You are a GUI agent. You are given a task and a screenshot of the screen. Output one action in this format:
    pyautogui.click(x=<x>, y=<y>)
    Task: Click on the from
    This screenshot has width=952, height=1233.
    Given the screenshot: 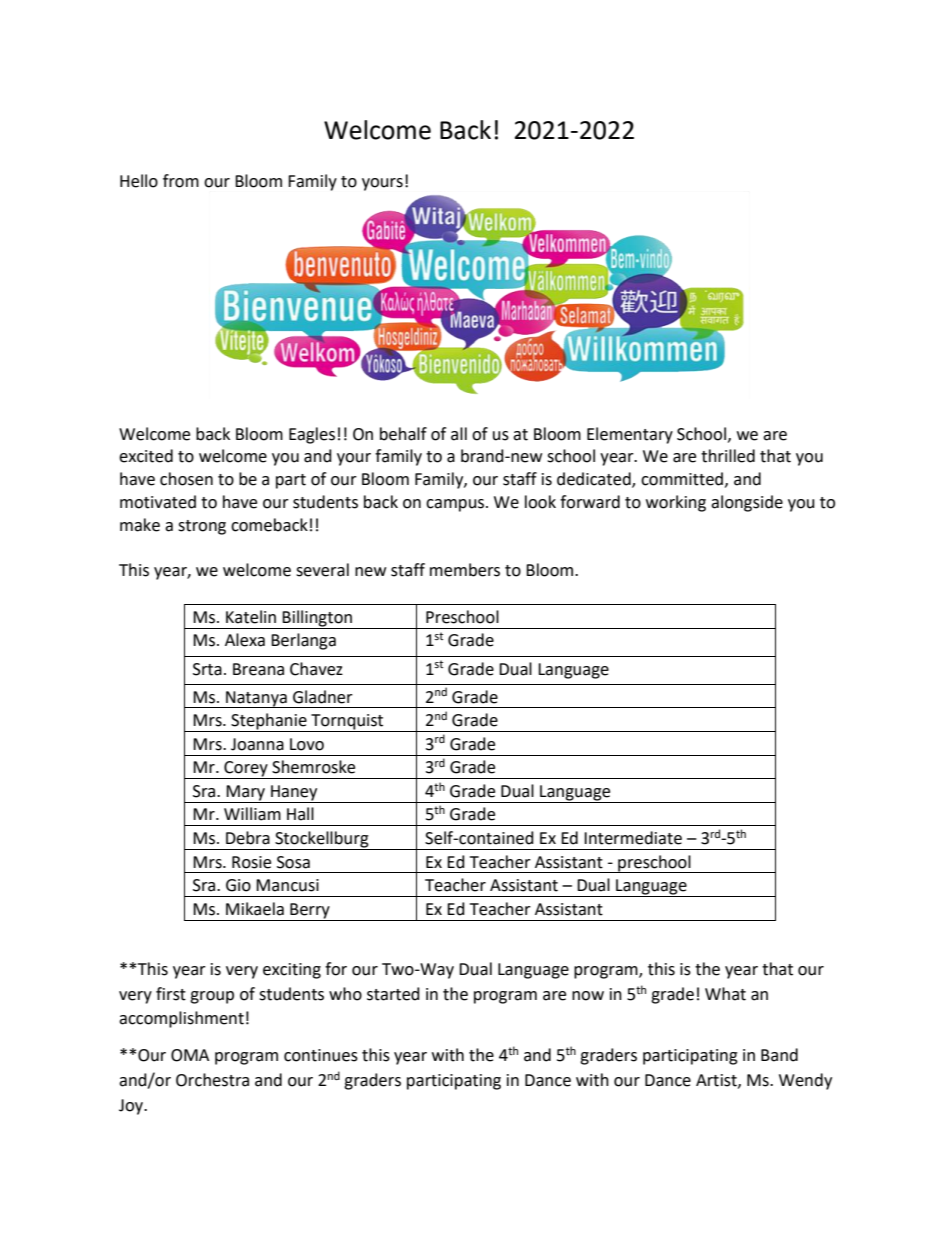 What is the action you would take?
    pyautogui.click(x=181, y=181)
